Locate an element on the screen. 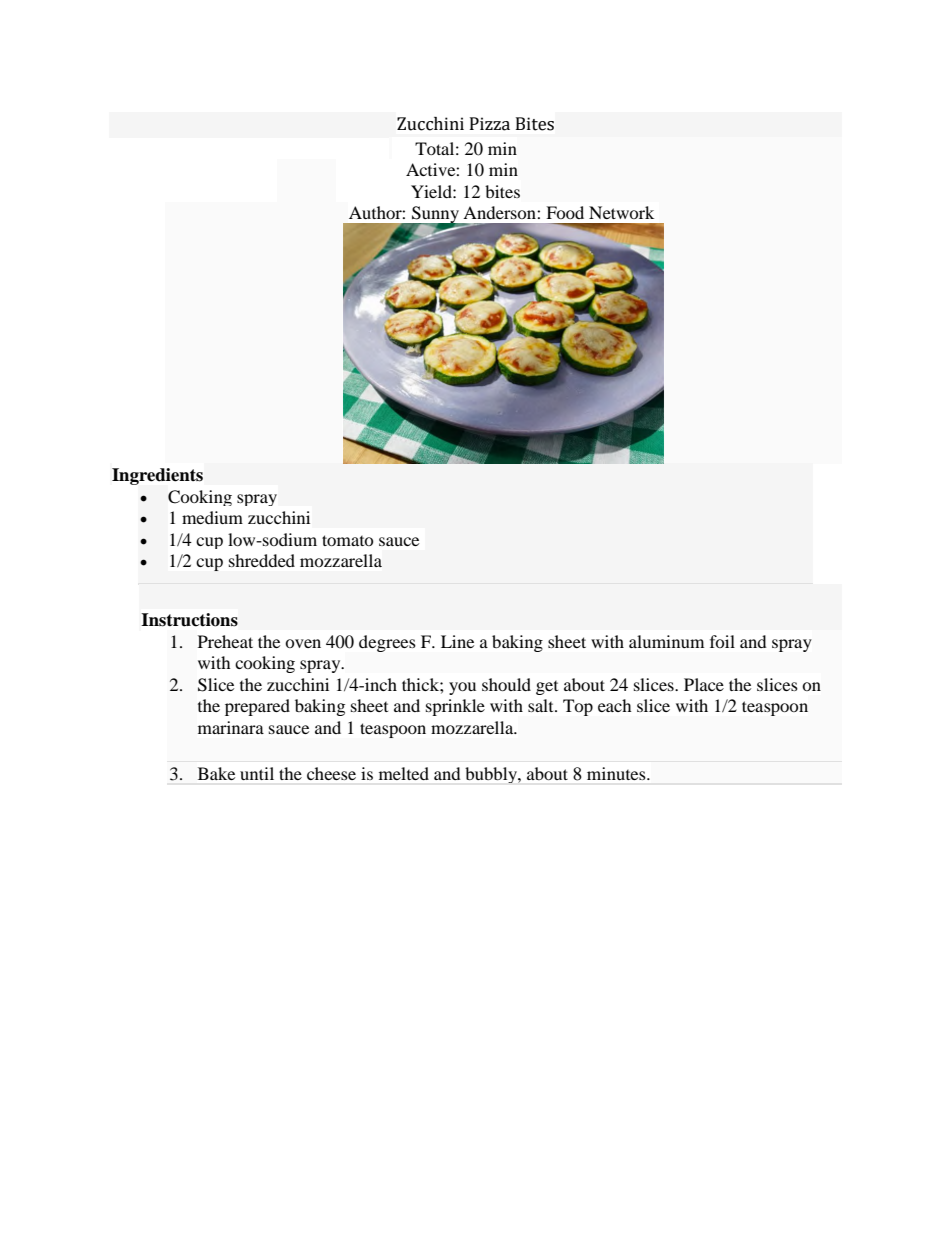 This screenshot has width=952, height=1233. aluminum is located at coordinates (666, 641).
